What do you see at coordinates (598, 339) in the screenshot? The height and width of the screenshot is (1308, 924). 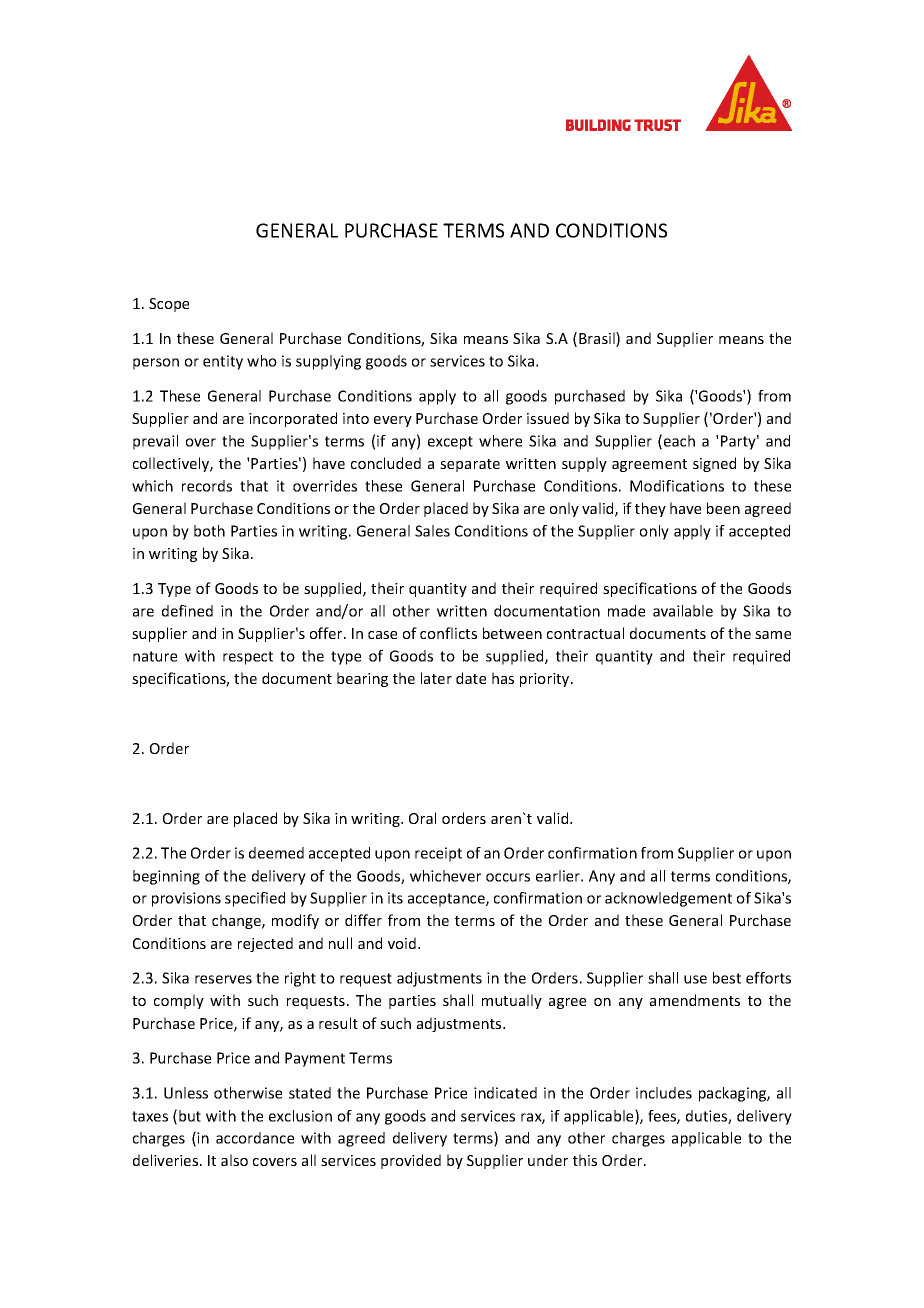 I see `Brasil` at bounding box center [598, 339].
